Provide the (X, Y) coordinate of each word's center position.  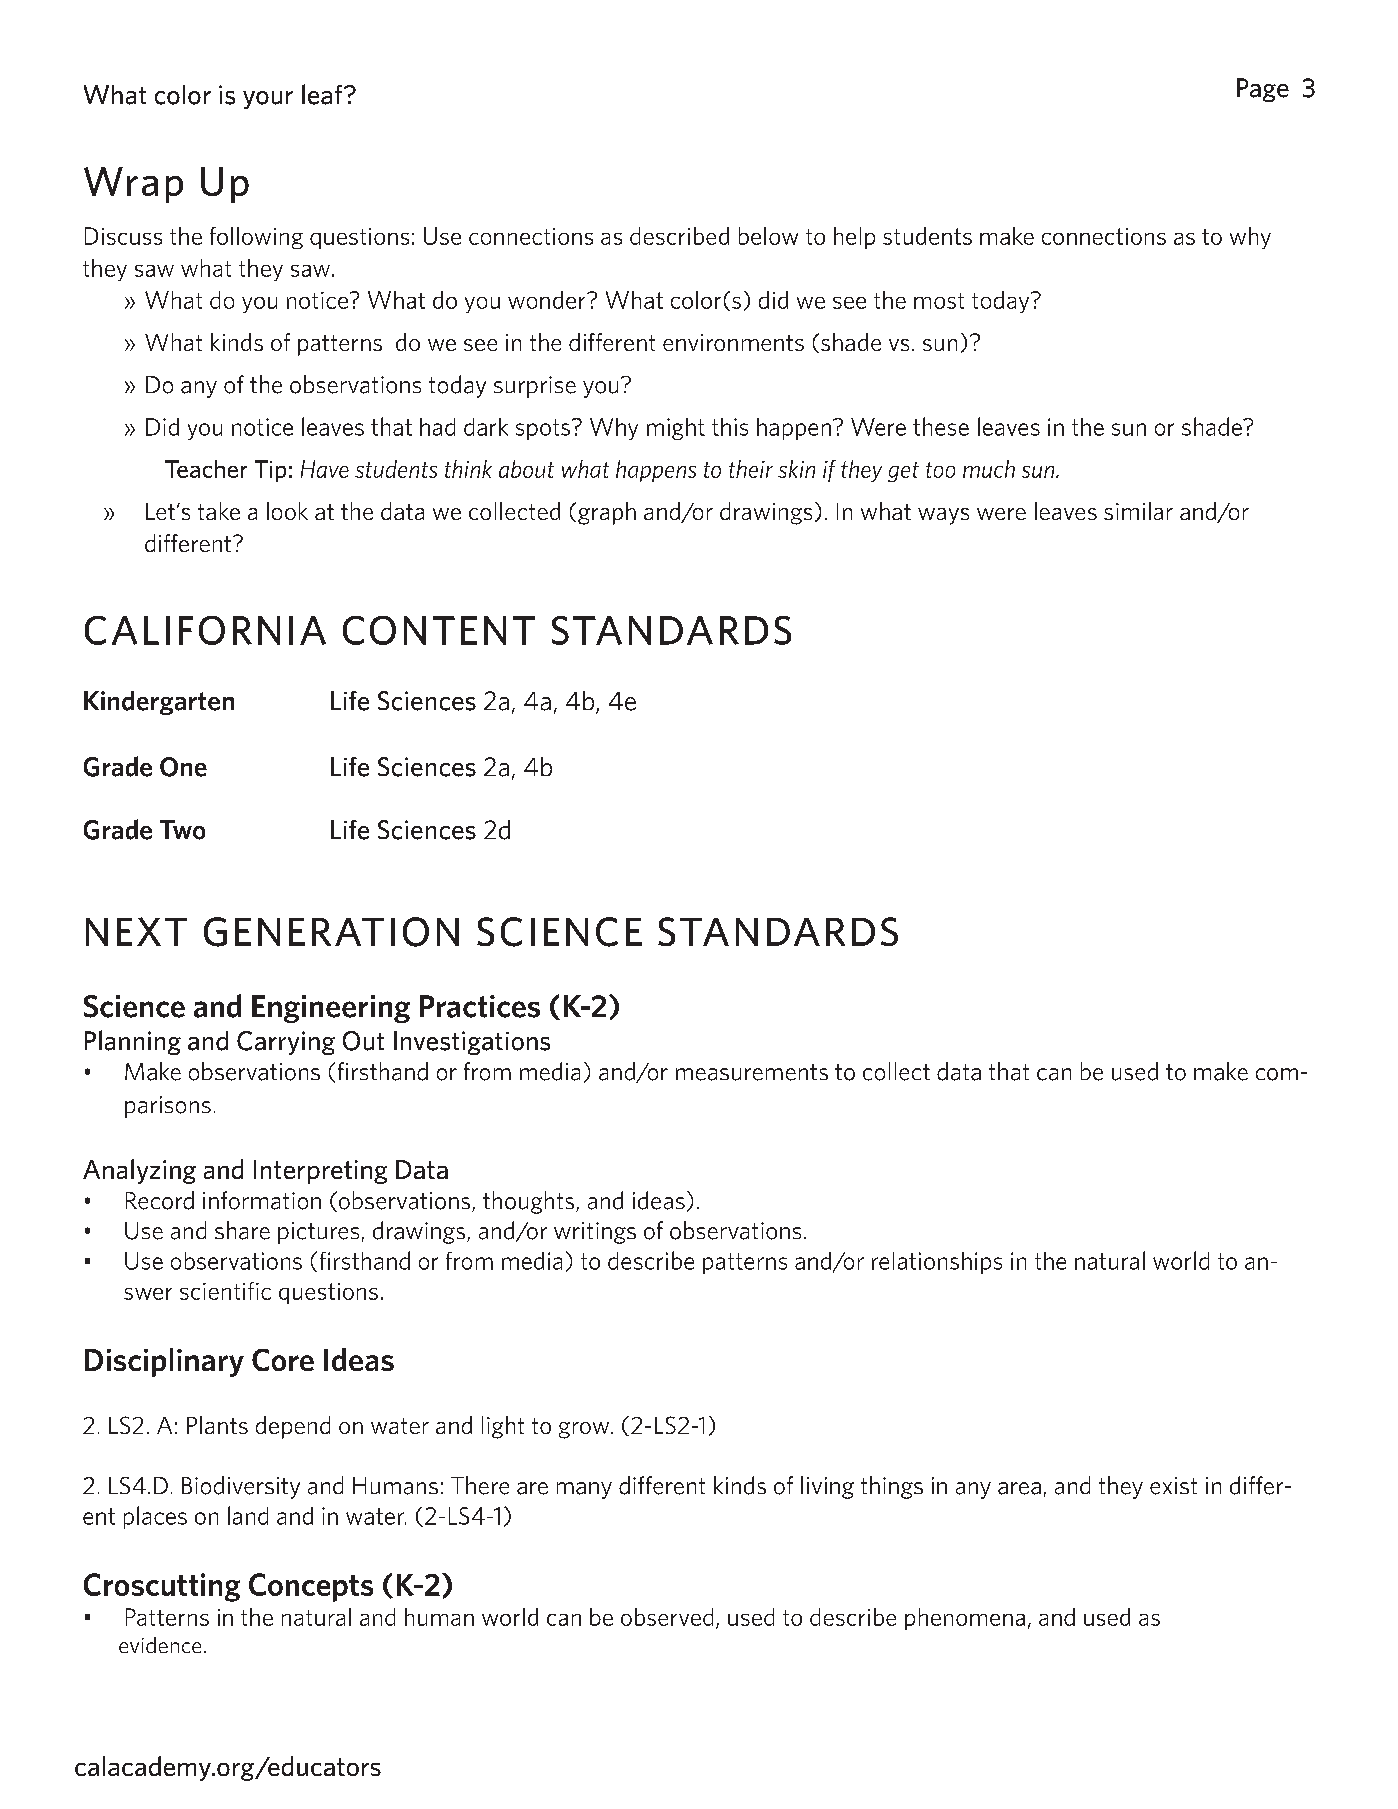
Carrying (286, 1043)
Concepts (311, 1587)
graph (607, 513)
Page (1263, 90)
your (268, 100)
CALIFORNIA (205, 630)
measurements (752, 1072)
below (768, 236)
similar (1138, 511)
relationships (937, 1263)
